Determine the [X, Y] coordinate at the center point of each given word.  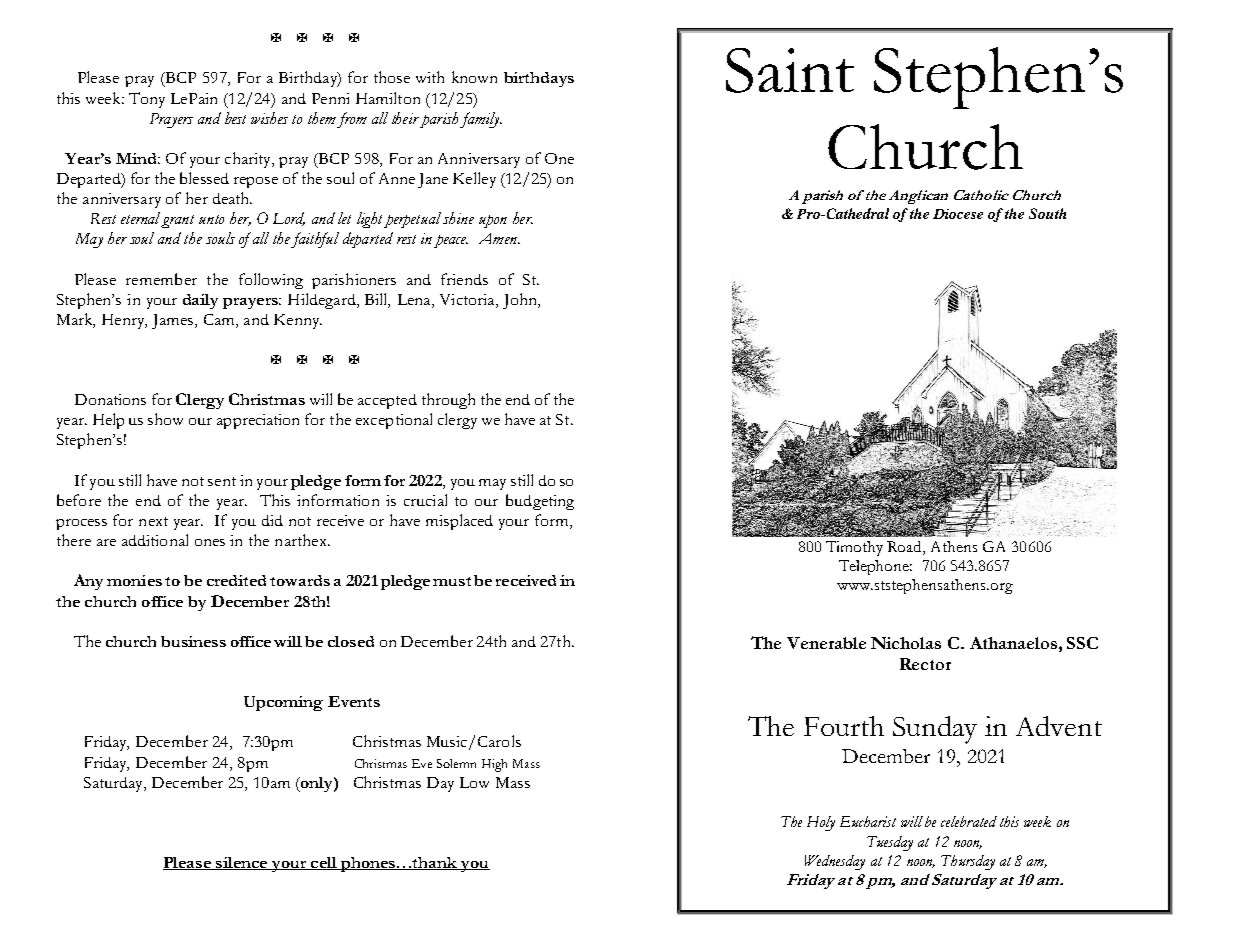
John [521, 301]
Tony [147, 100]
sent [222, 481]
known [474, 77]
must [452, 581]
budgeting [540, 502]
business [193, 641]
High [494, 765]
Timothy [854, 548]
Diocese [958, 214]
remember [161, 279]
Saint [790, 70]
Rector [925, 664]
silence [242, 863]
